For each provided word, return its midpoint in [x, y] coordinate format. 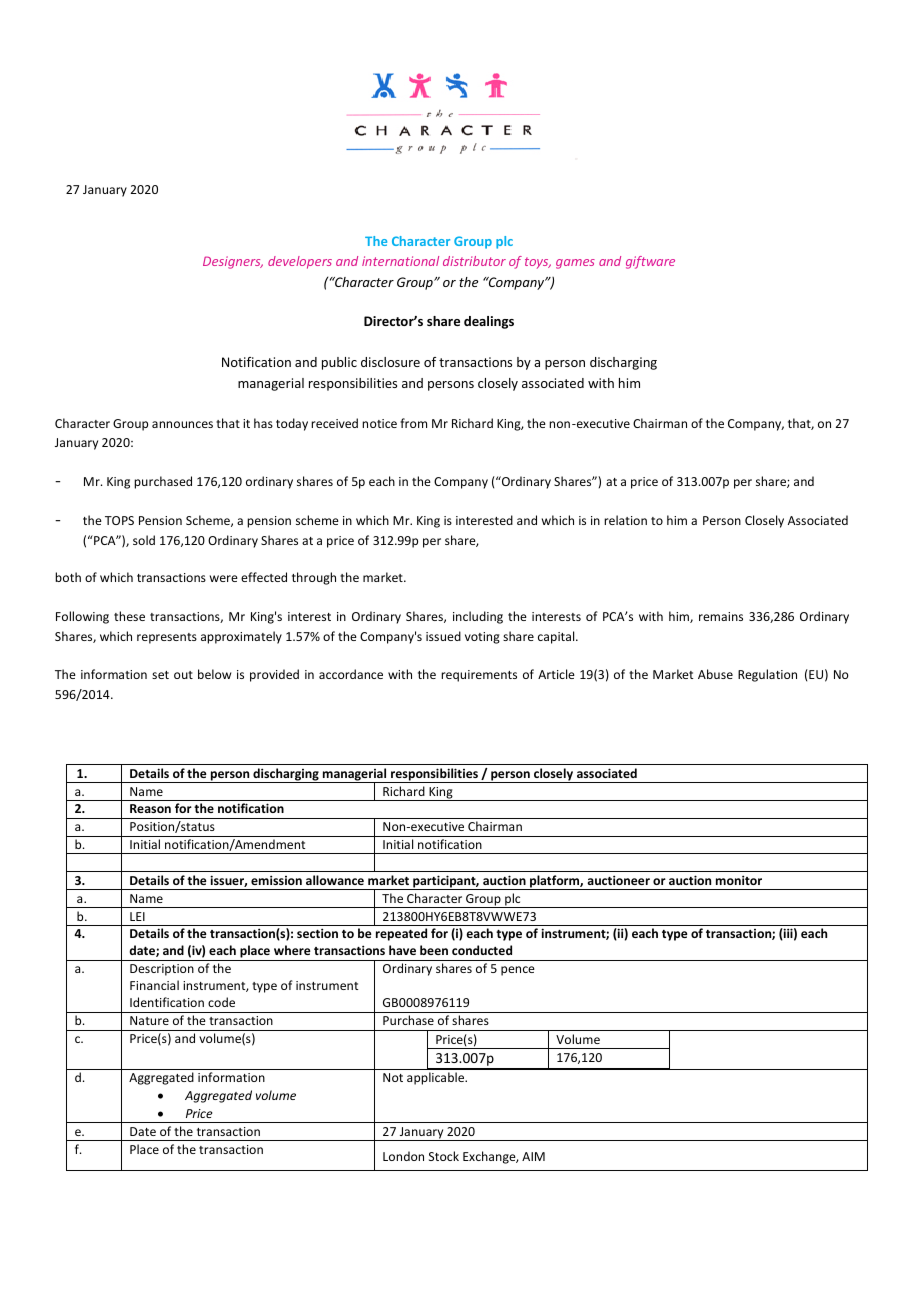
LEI [137, 916]
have [402, 950]
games [575, 264]
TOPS [119, 520]
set [160, 675]
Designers [233, 262]
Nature [149, 1020]
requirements [479, 676]
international [400, 261]
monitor [739, 880]
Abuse [715, 674]
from [413, 423]
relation [625, 520]
